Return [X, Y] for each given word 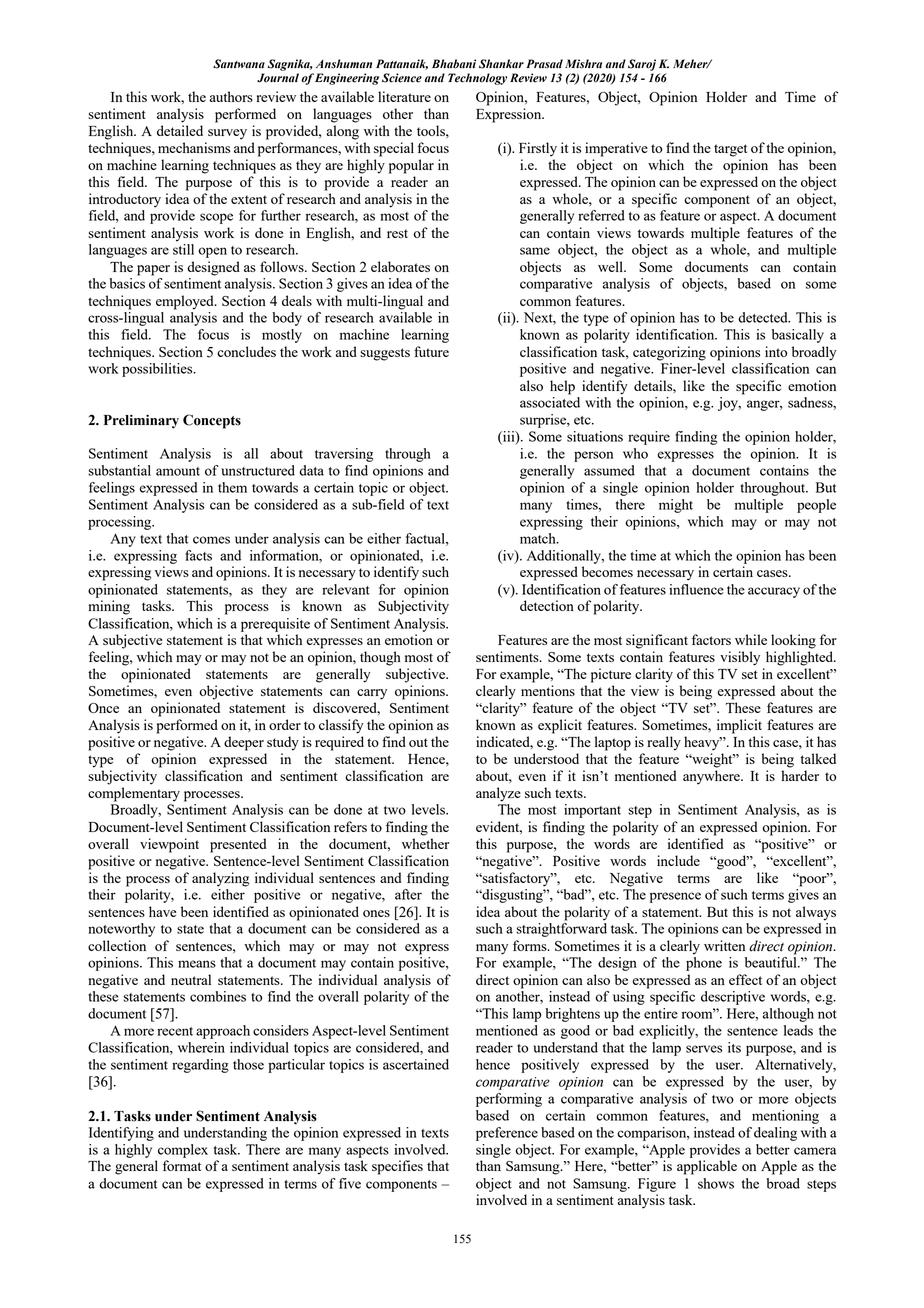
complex [183, 1151]
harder [800, 775]
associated [550, 402]
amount [178, 471]
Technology [477, 79]
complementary [134, 794]
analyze [498, 794]
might [676, 506]
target [730, 150]
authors [231, 96]
